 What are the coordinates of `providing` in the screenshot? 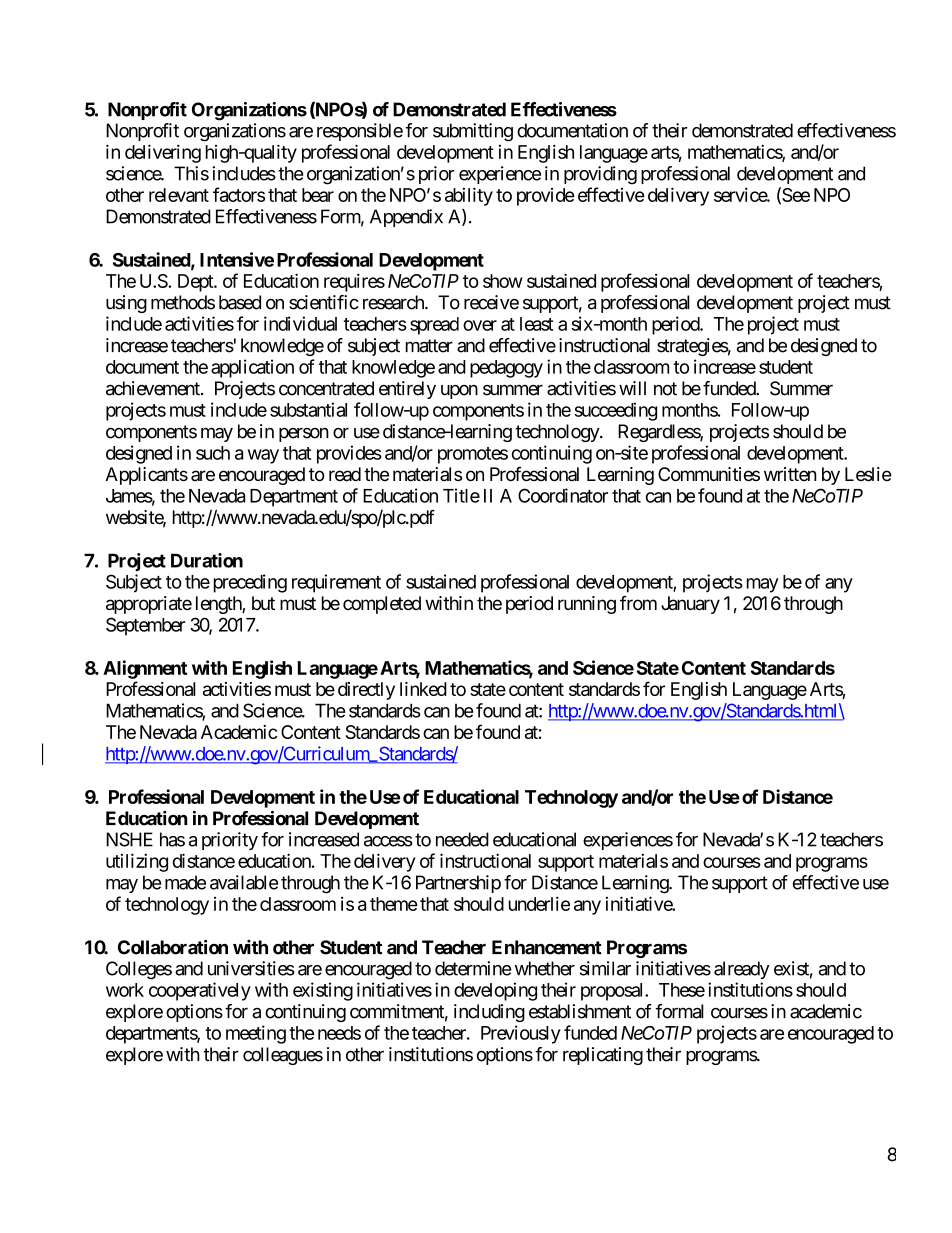 It's located at (600, 175).
